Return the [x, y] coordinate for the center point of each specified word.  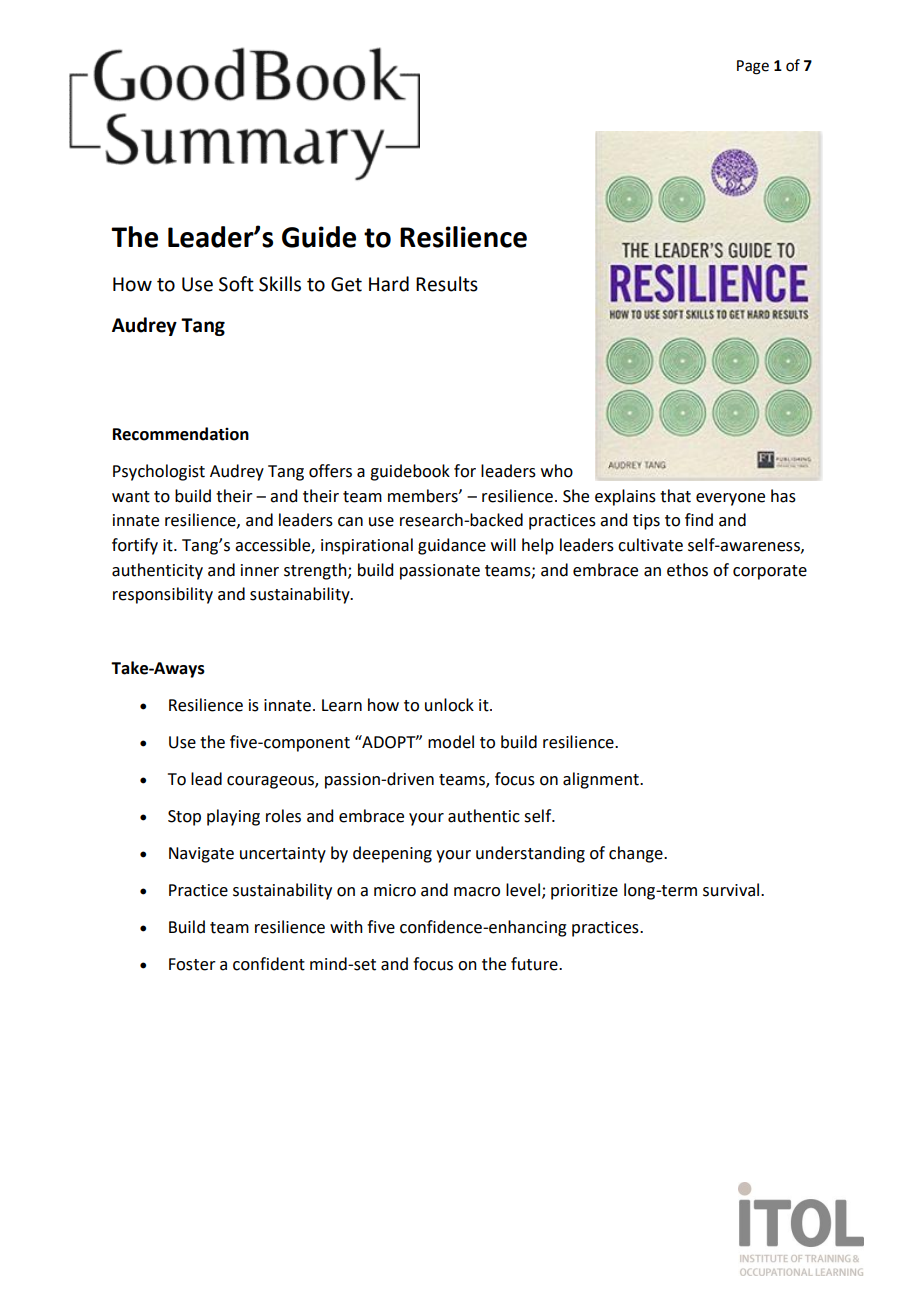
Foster [192, 964]
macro [477, 892]
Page [753, 67]
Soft [236, 284]
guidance [452, 546]
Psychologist [159, 472]
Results [447, 284]
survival [731, 890]
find [699, 520]
